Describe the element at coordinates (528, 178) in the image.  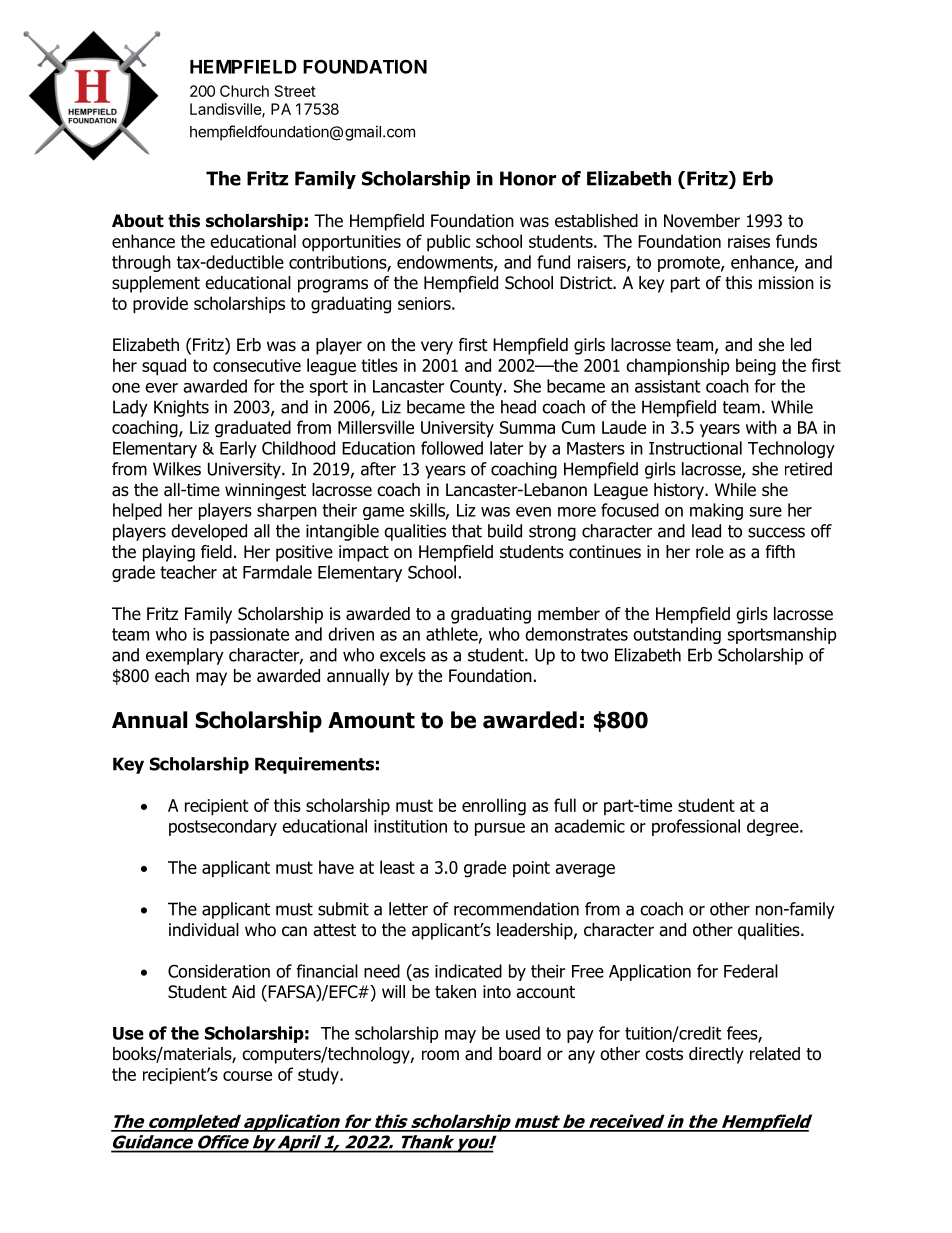
I see `Honor` at that location.
